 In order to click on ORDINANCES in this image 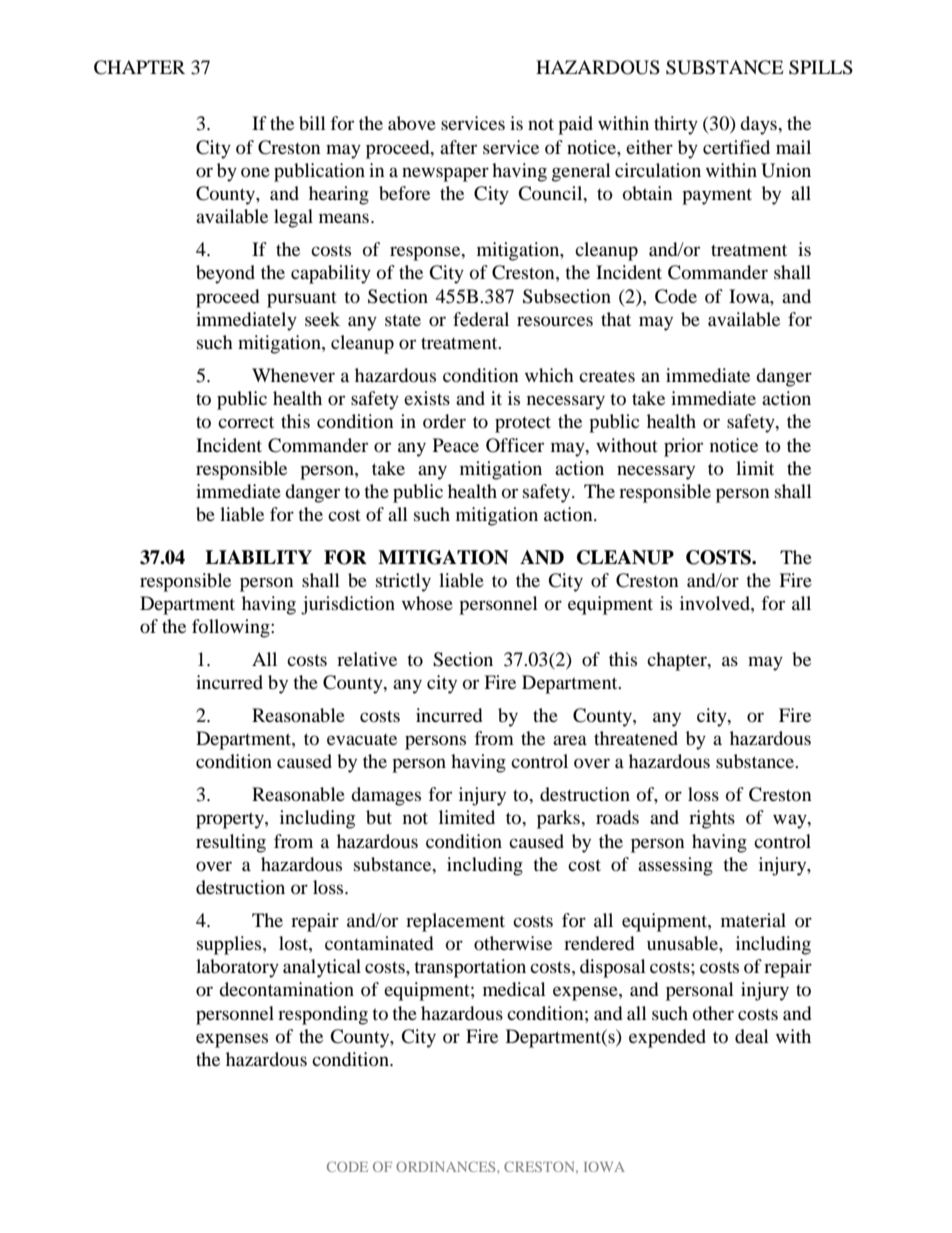, I will do `click(447, 1166)`.
